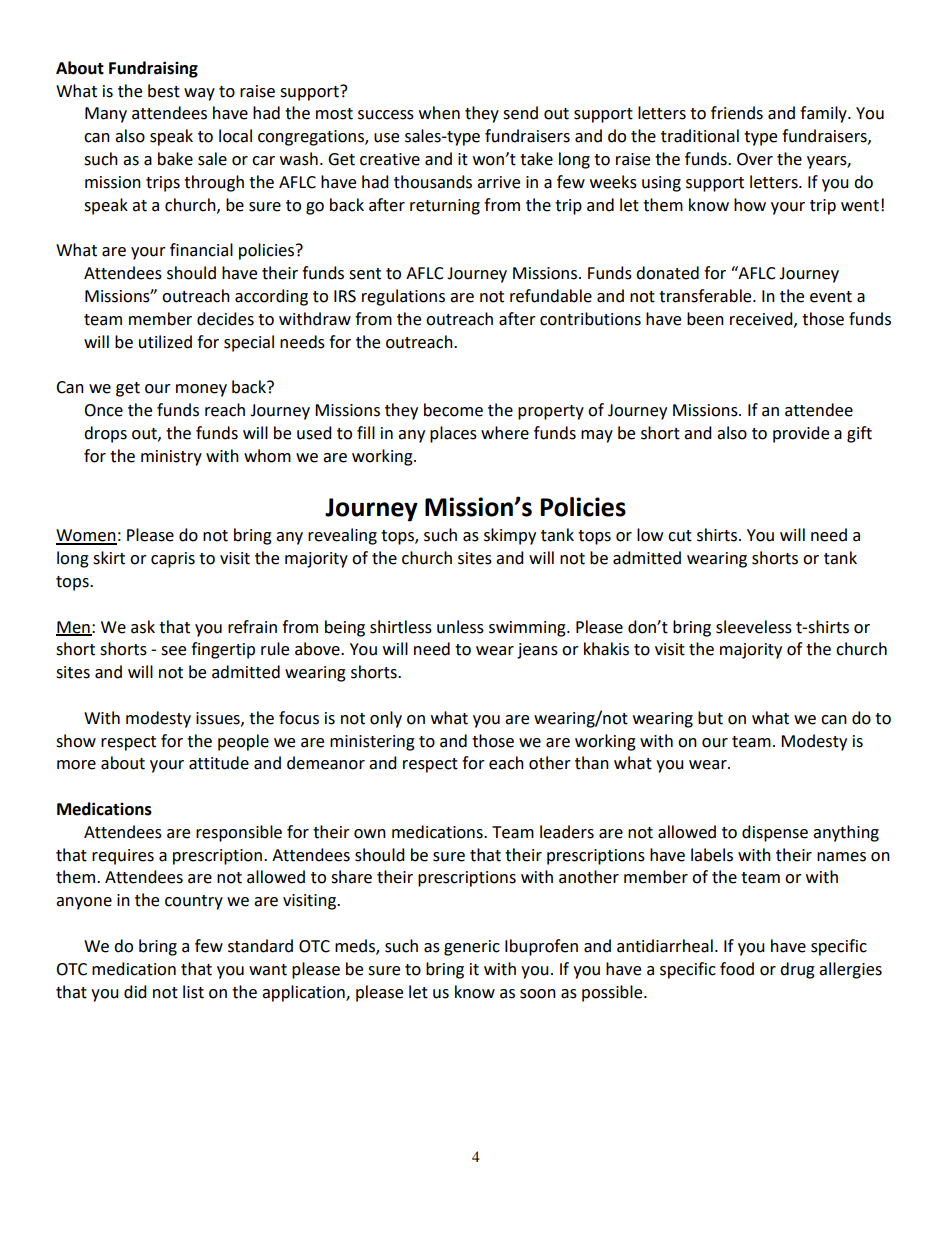  Describe the element at coordinates (801, 434) in the screenshot. I see `provide` at that location.
